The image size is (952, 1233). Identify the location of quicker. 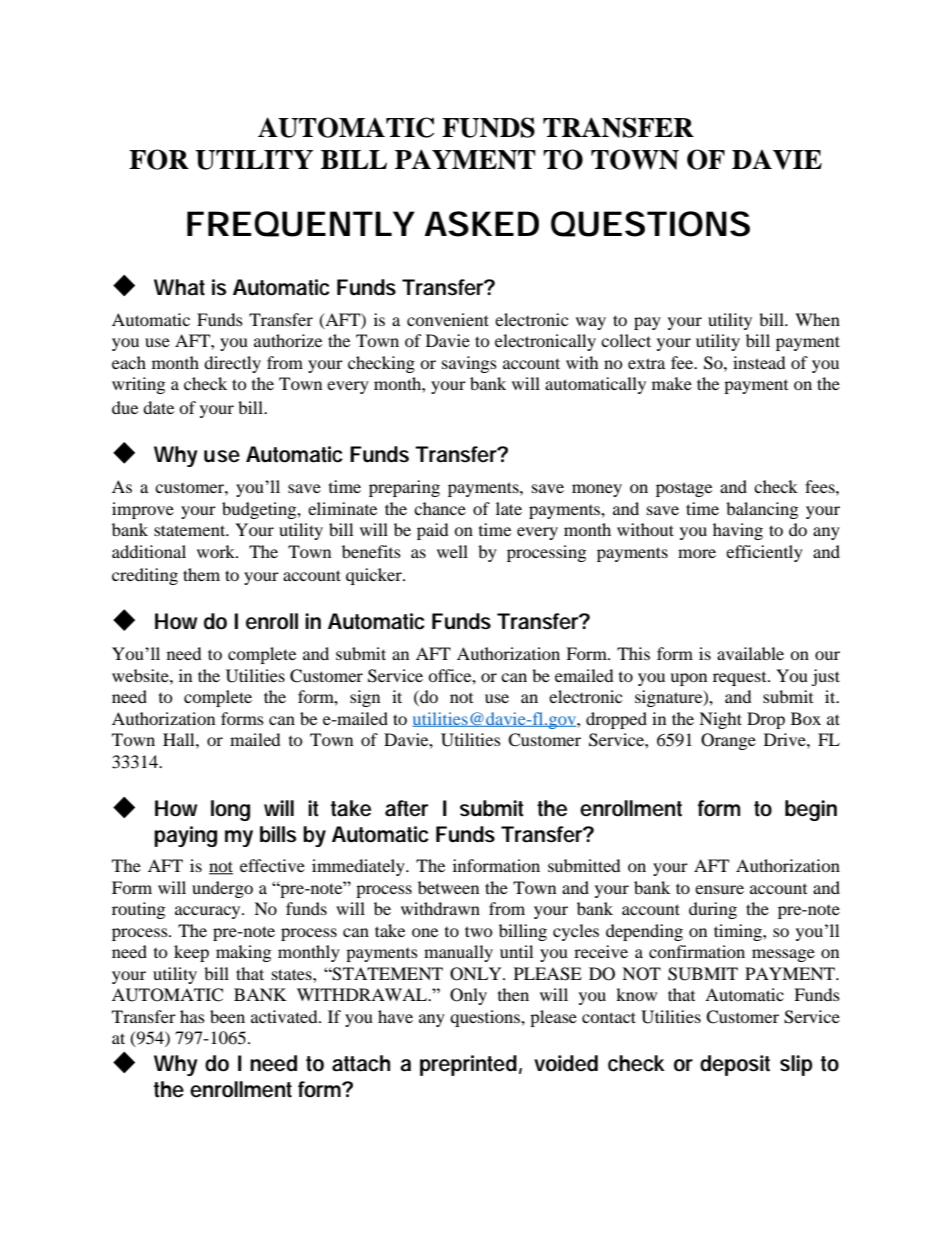
(375, 576).
